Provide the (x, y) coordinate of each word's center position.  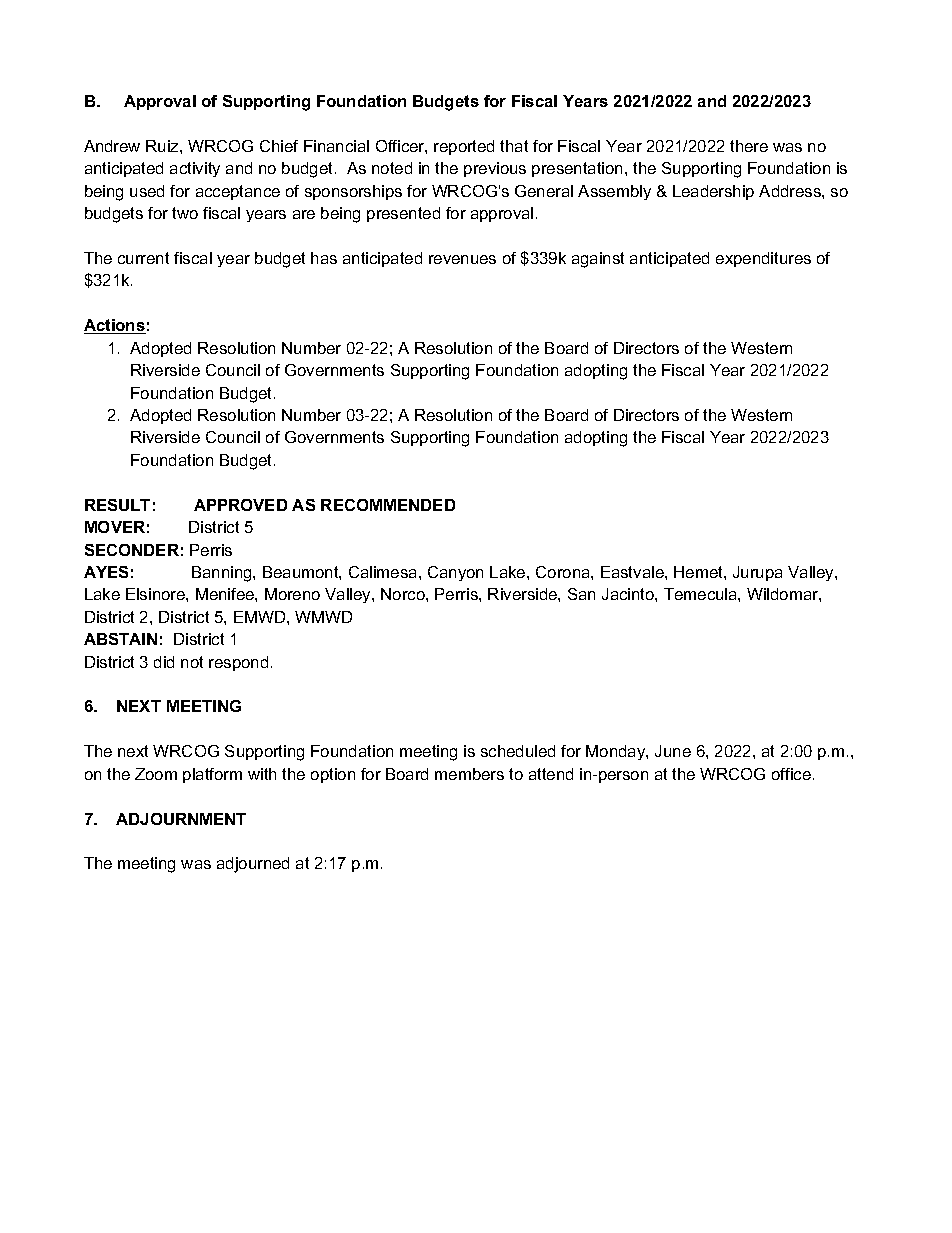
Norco (404, 594)
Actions (115, 326)
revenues (462, 259)
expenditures (763, 259)
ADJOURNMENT (181, 819)
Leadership (713, 192)
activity (195, 169)
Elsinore (156, 594)
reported (464, 147)
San (581, 594)
